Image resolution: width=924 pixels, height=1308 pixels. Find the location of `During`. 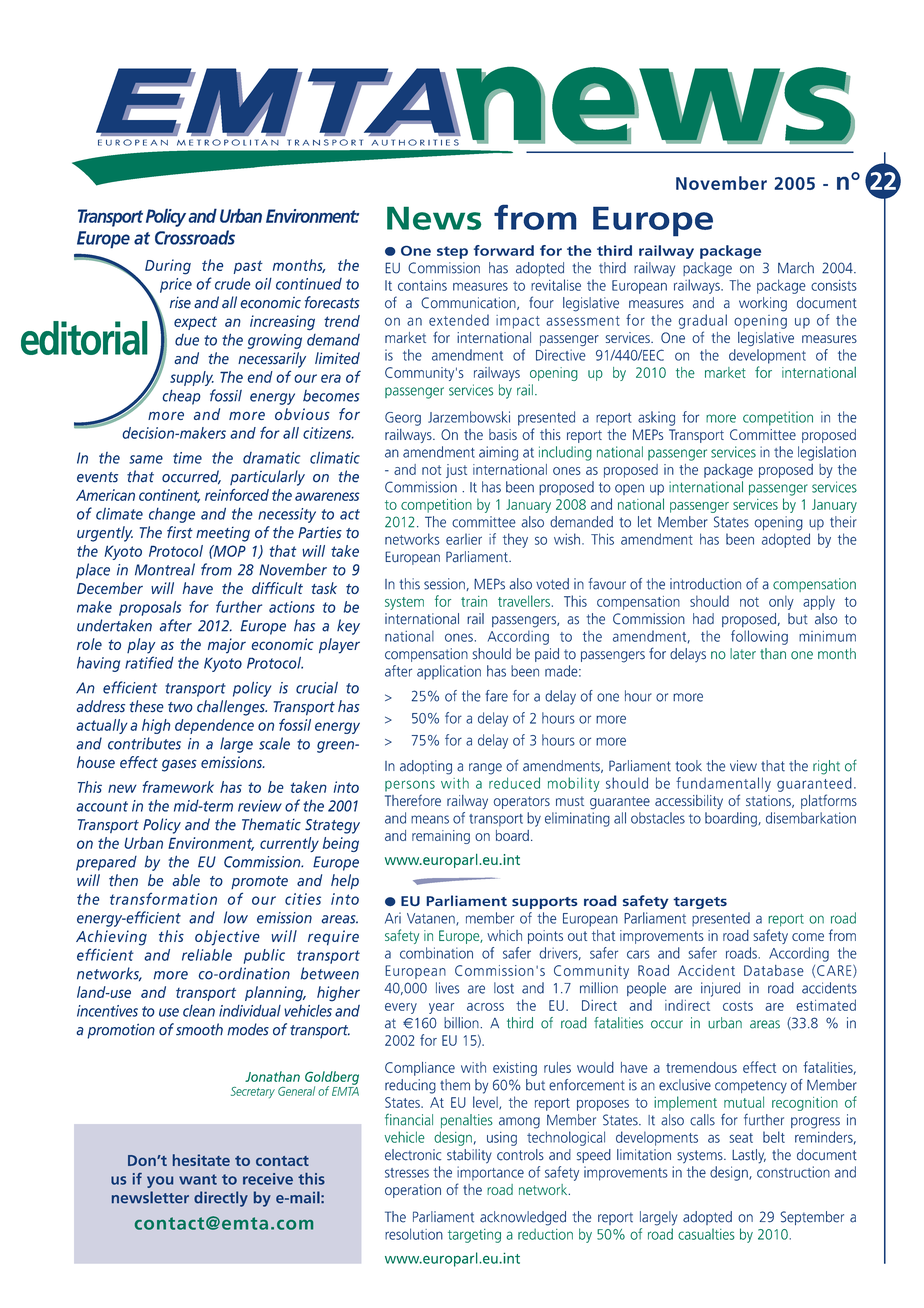

During is located at coordinates (168, 267).
